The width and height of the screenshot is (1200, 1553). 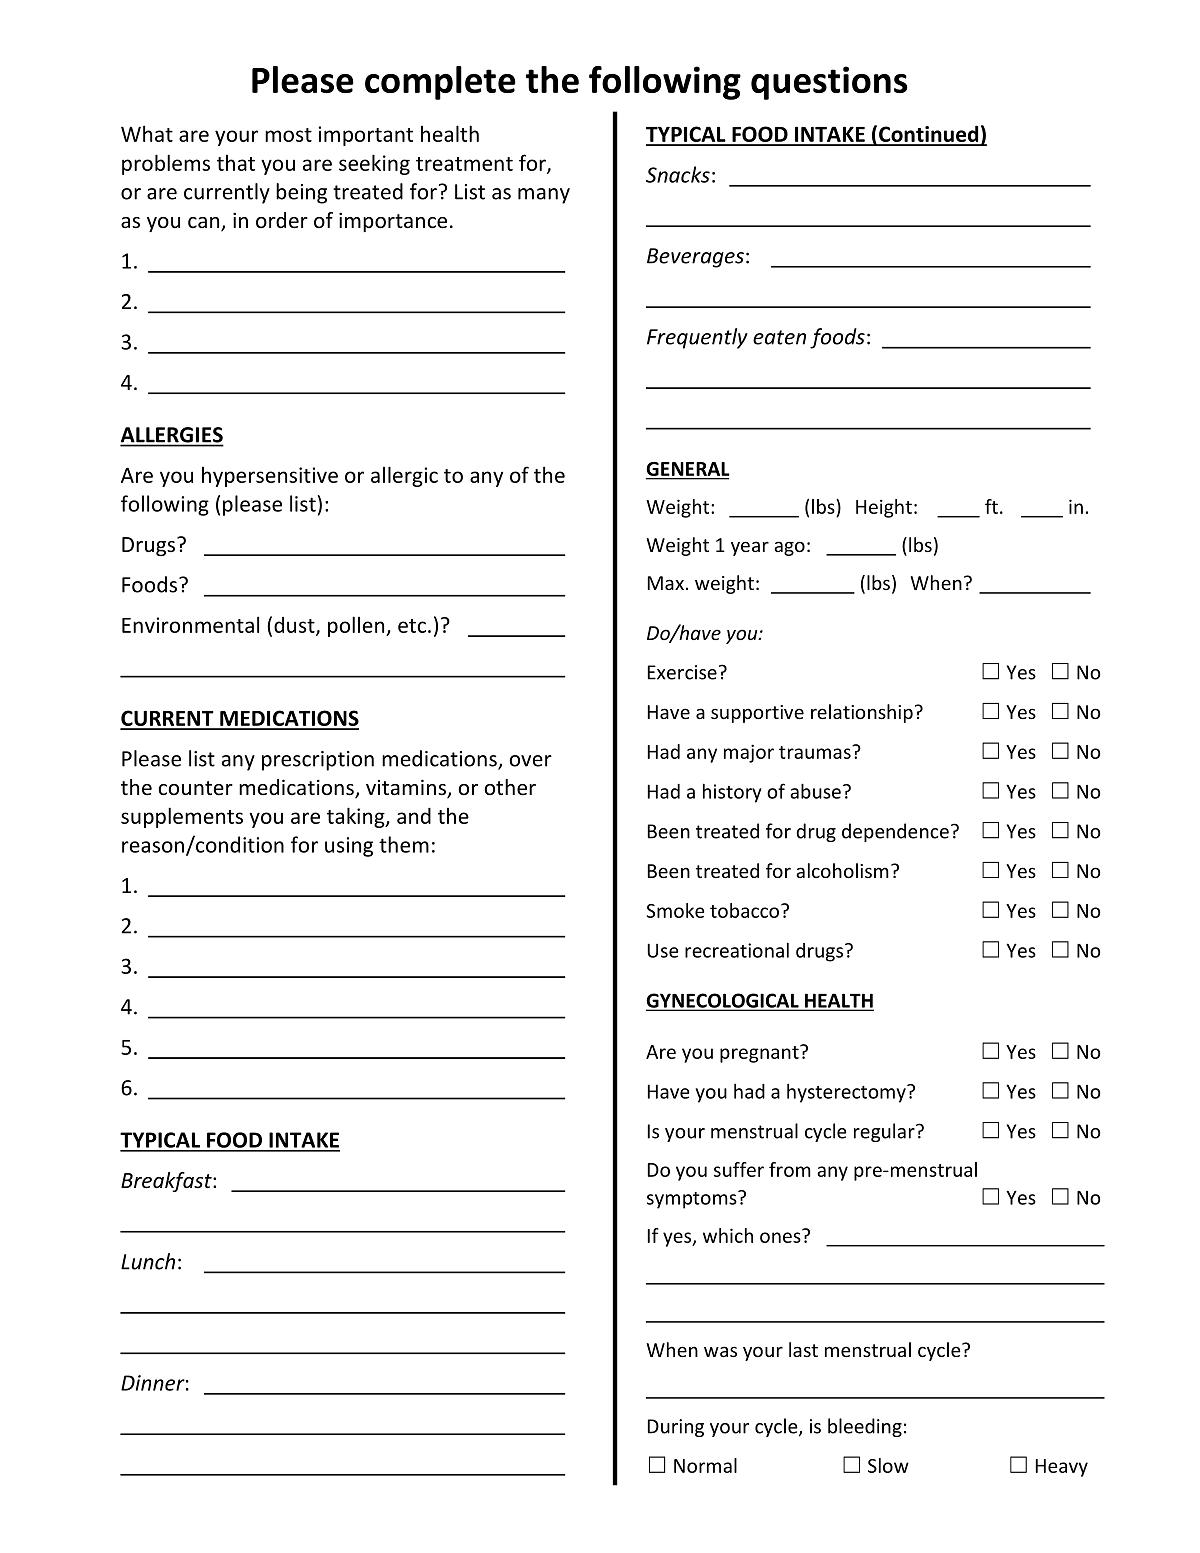 What do you see at coordinates (148, 1261) in the screenshot?
I see `Lunch` at bounding box center [148, 1261].
